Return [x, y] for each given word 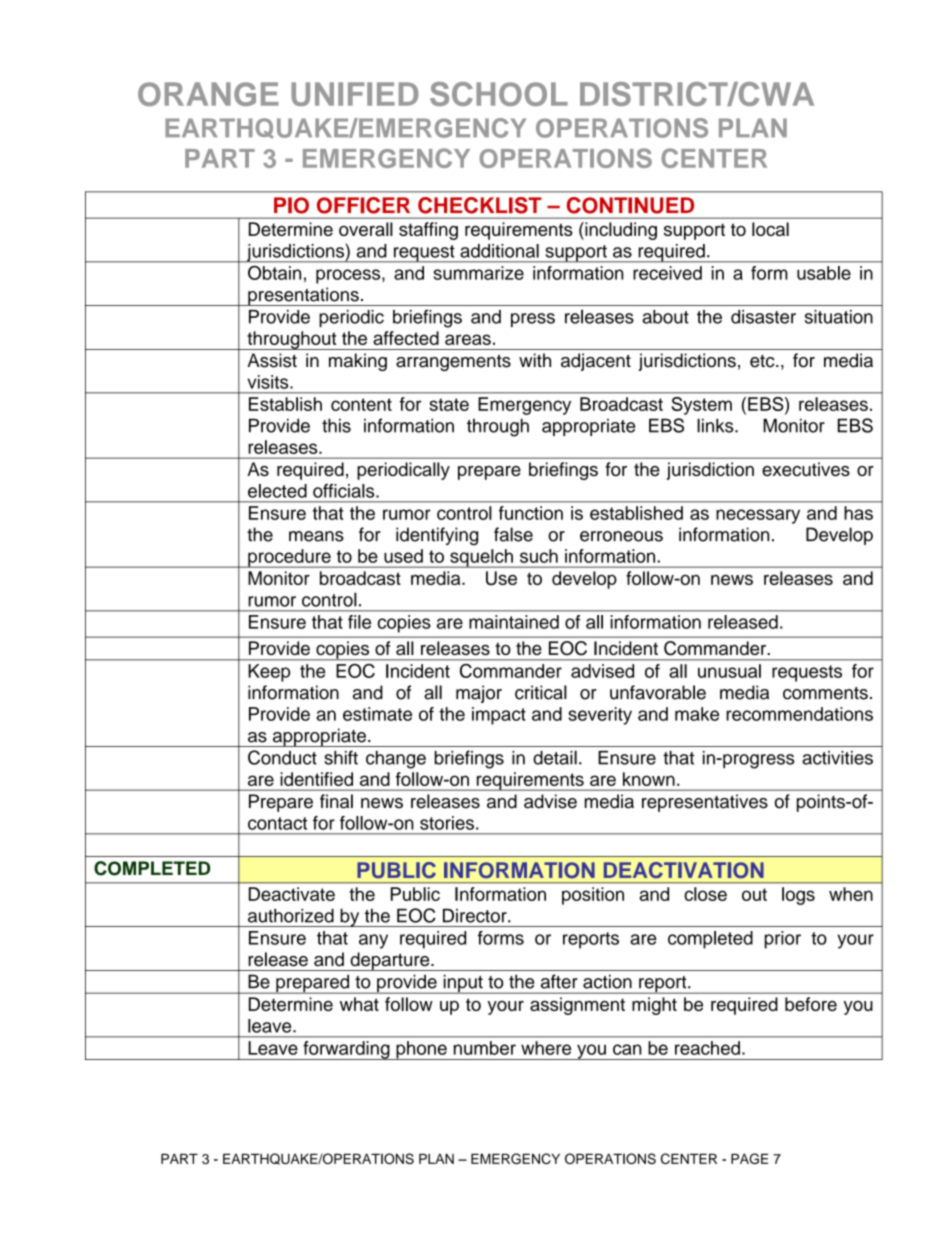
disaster [763, 317]
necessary [758, 516]
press [533, 320]
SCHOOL [499, 94]
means [316, 536]
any [373, 941]
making [358, 362]
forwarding [346, 1050]
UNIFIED [355, 94]
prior [783, 940]
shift [341, 757]
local [770, 229]
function [531, 513]
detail [555, 757]
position [593, 896]
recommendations [799, 714]
